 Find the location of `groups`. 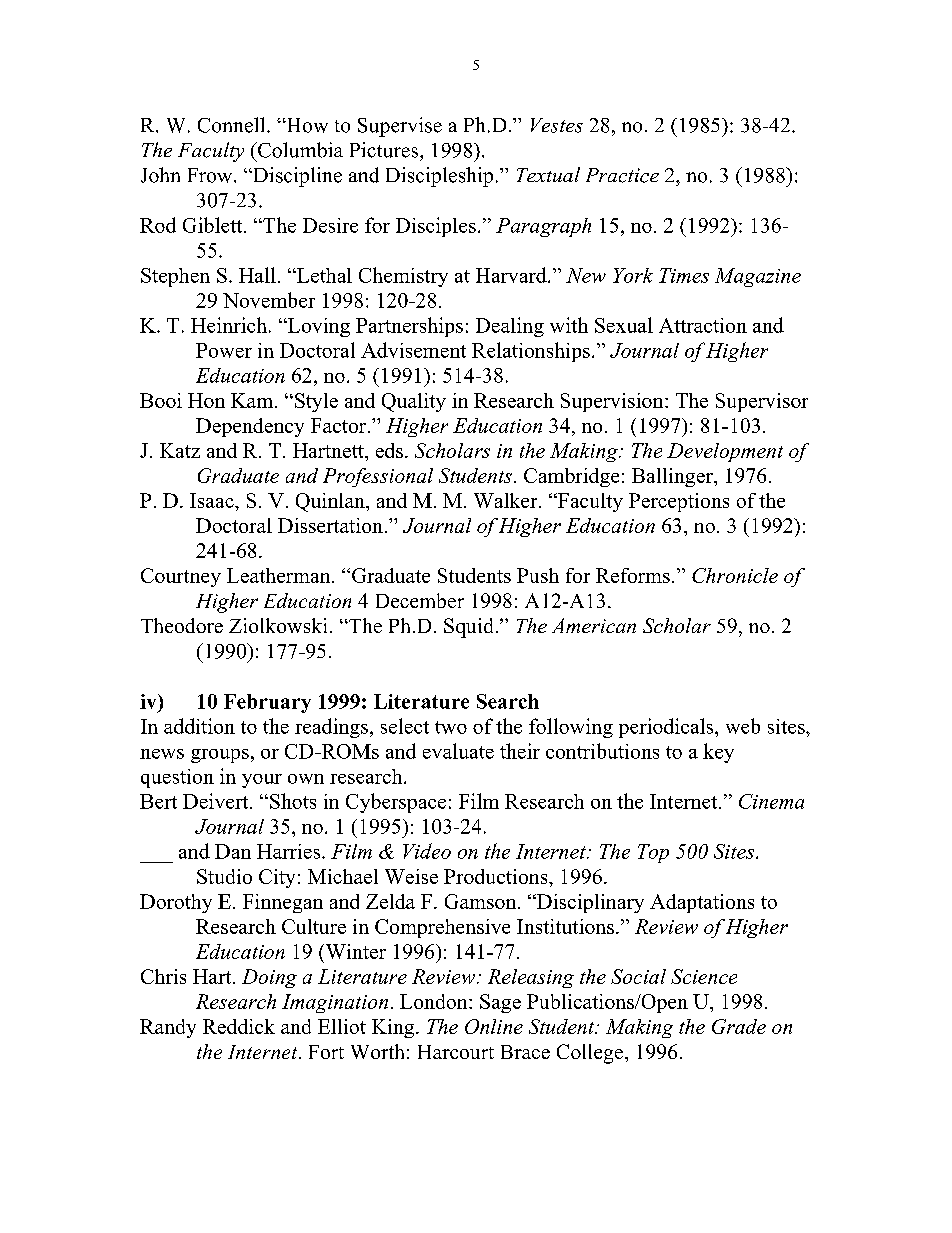

groups is located at coordinates (220, 756).
